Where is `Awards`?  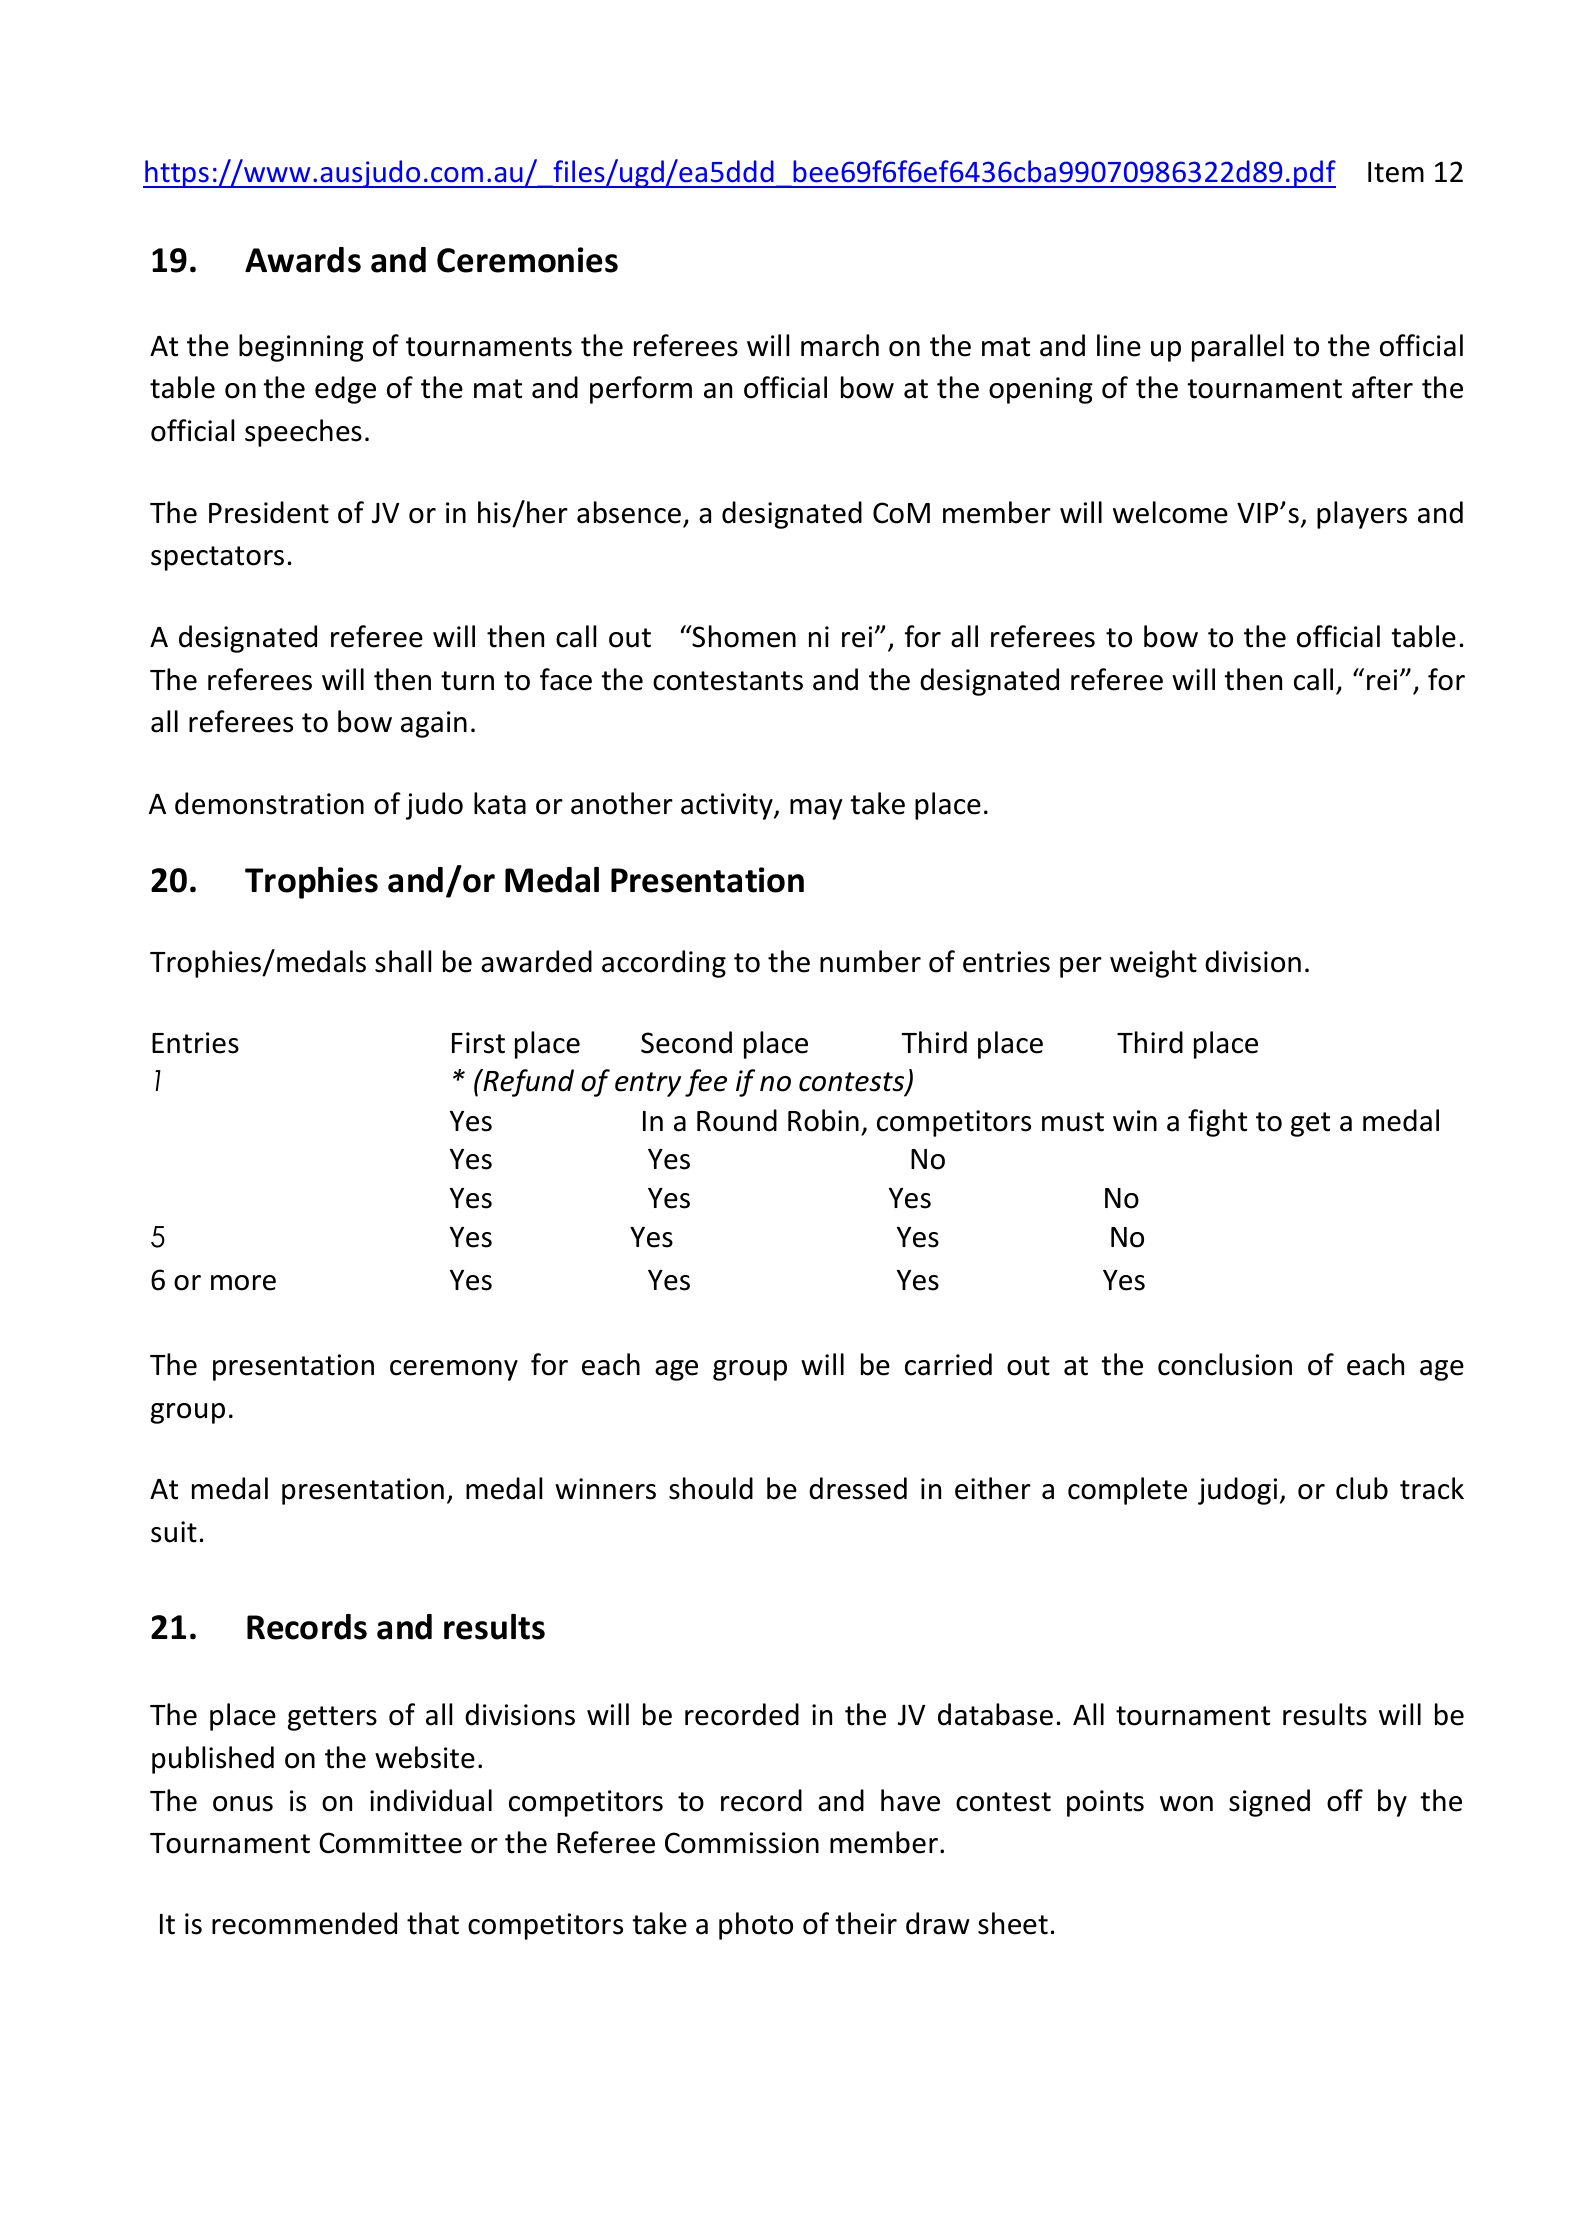 Awards is located at coordinates (303, 260).
